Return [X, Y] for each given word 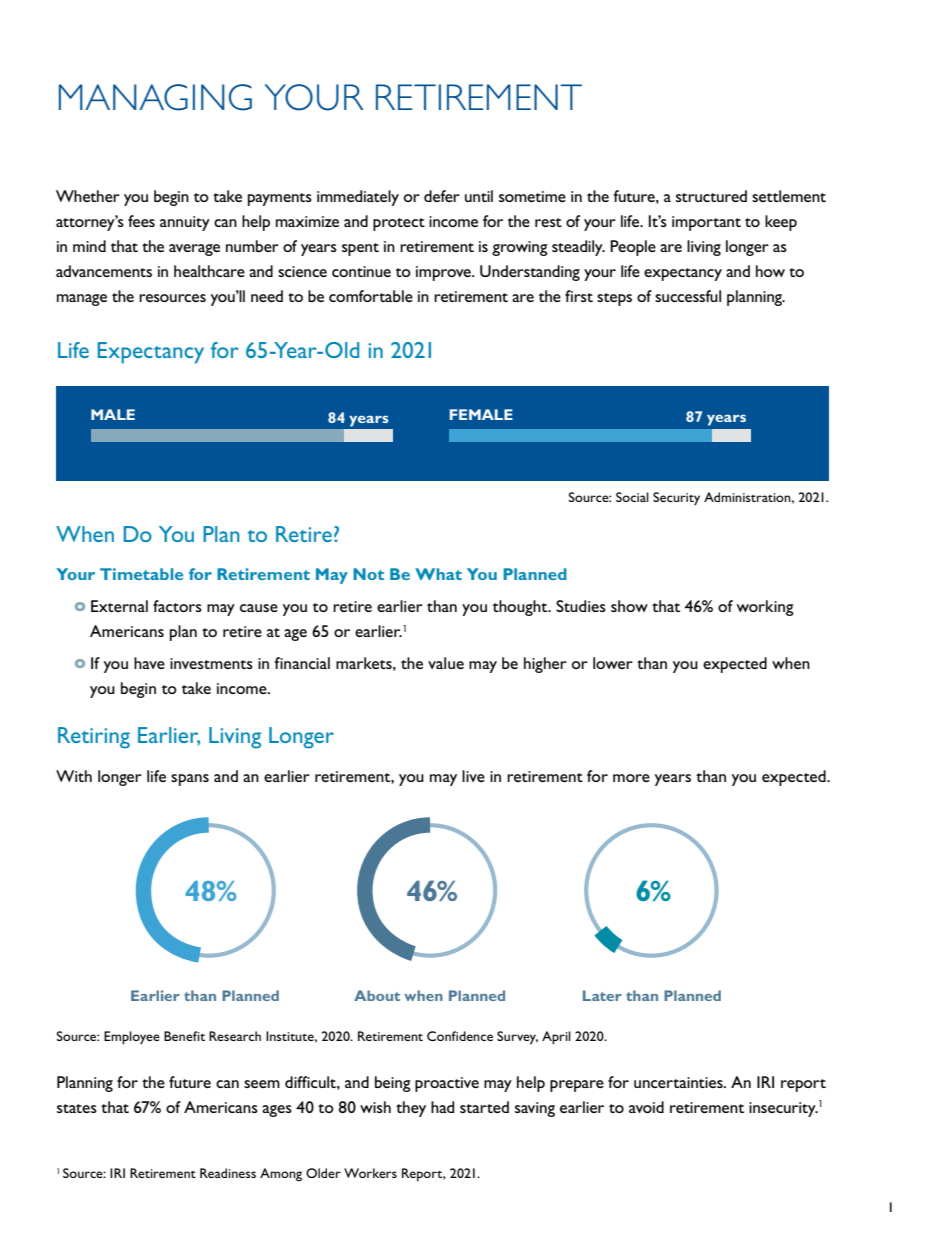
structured [711, 196]
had [442, 1107]
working [765, 608]
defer [442, 196]
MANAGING [155, 97]
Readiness [228, 1173]
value [446, 663]
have [149, 663]
